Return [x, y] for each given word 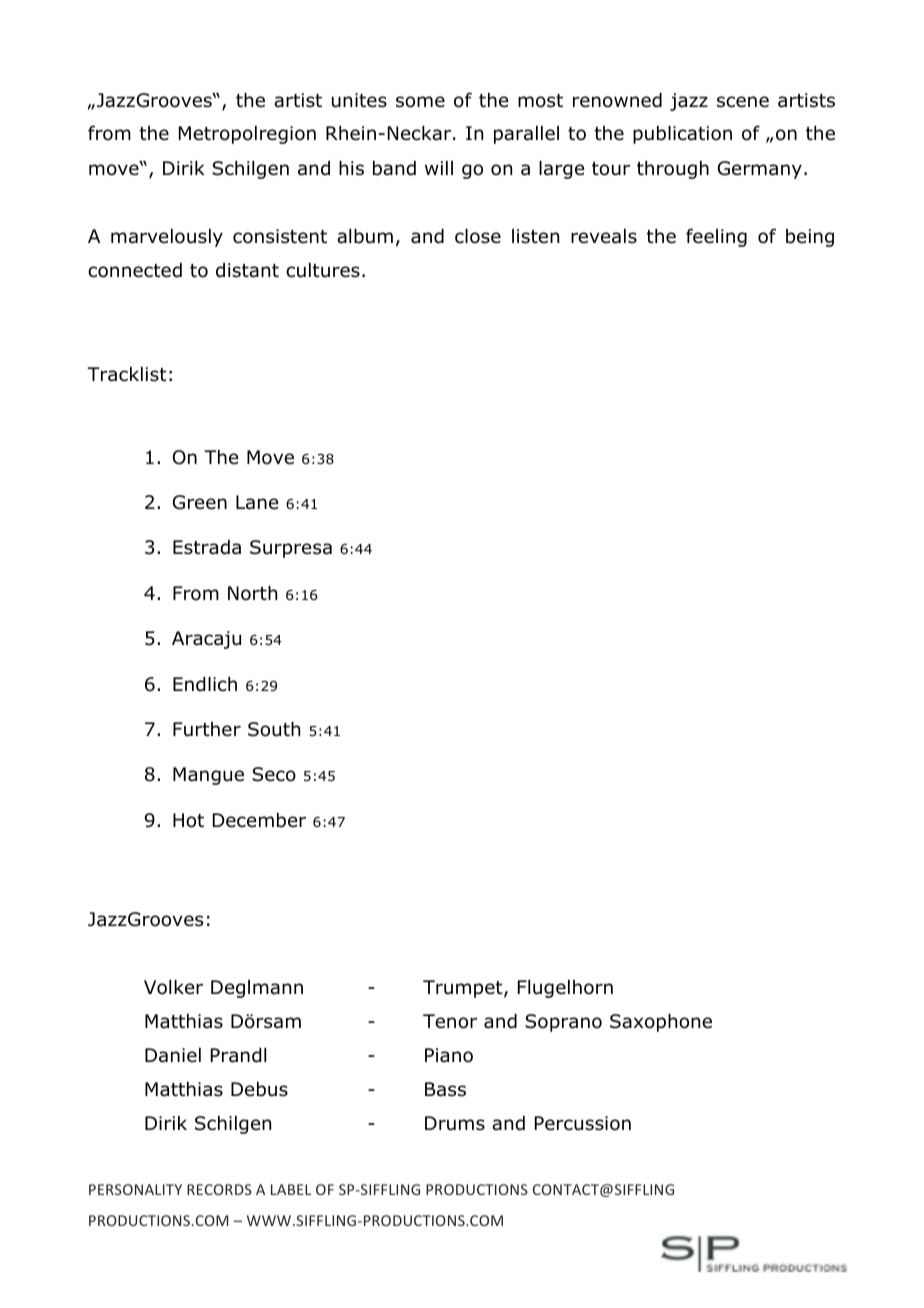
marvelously [167, 238]
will [439, 168]
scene [743, 102]
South [274, 729]
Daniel [173, 1055]
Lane [257, 502]
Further [207, 729]
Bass [445, 1089]
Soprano [563, 1023]
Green [200, 502]
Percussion [583, 1123]
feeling [716, 237]
